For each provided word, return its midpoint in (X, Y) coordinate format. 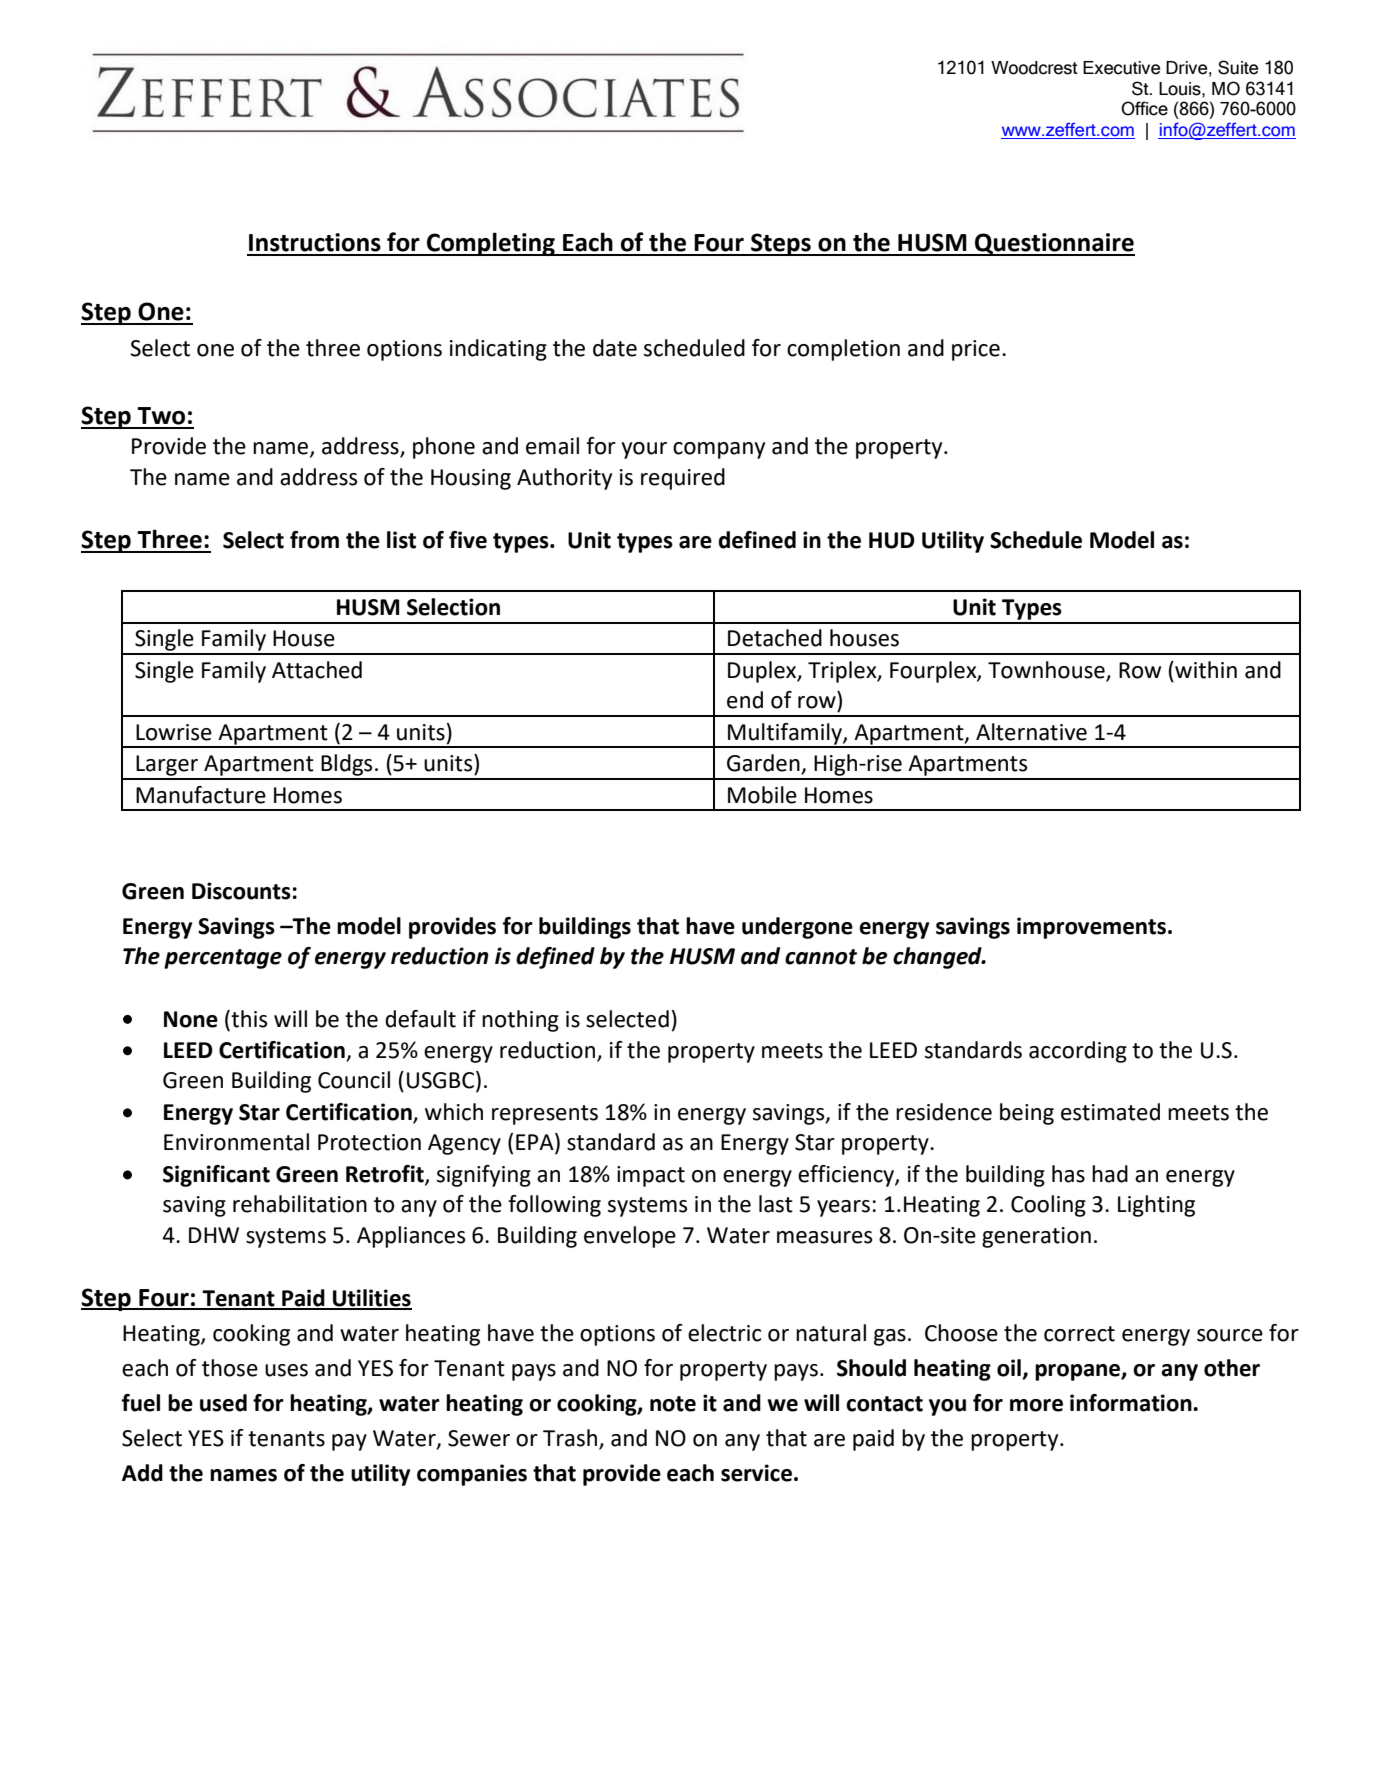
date (615, 348)
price (976, 350)
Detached (775, 638)
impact (651, 1176)
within (1205, 670)
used (223, 1403)
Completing (491, 244)
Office (1144, 108)
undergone (797, 928)
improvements (1091, 928)
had (1110, 1174)
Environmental (236, 1142)
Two (161, 416)
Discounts (241, 891)
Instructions (315, 242)
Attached (317, 670)
